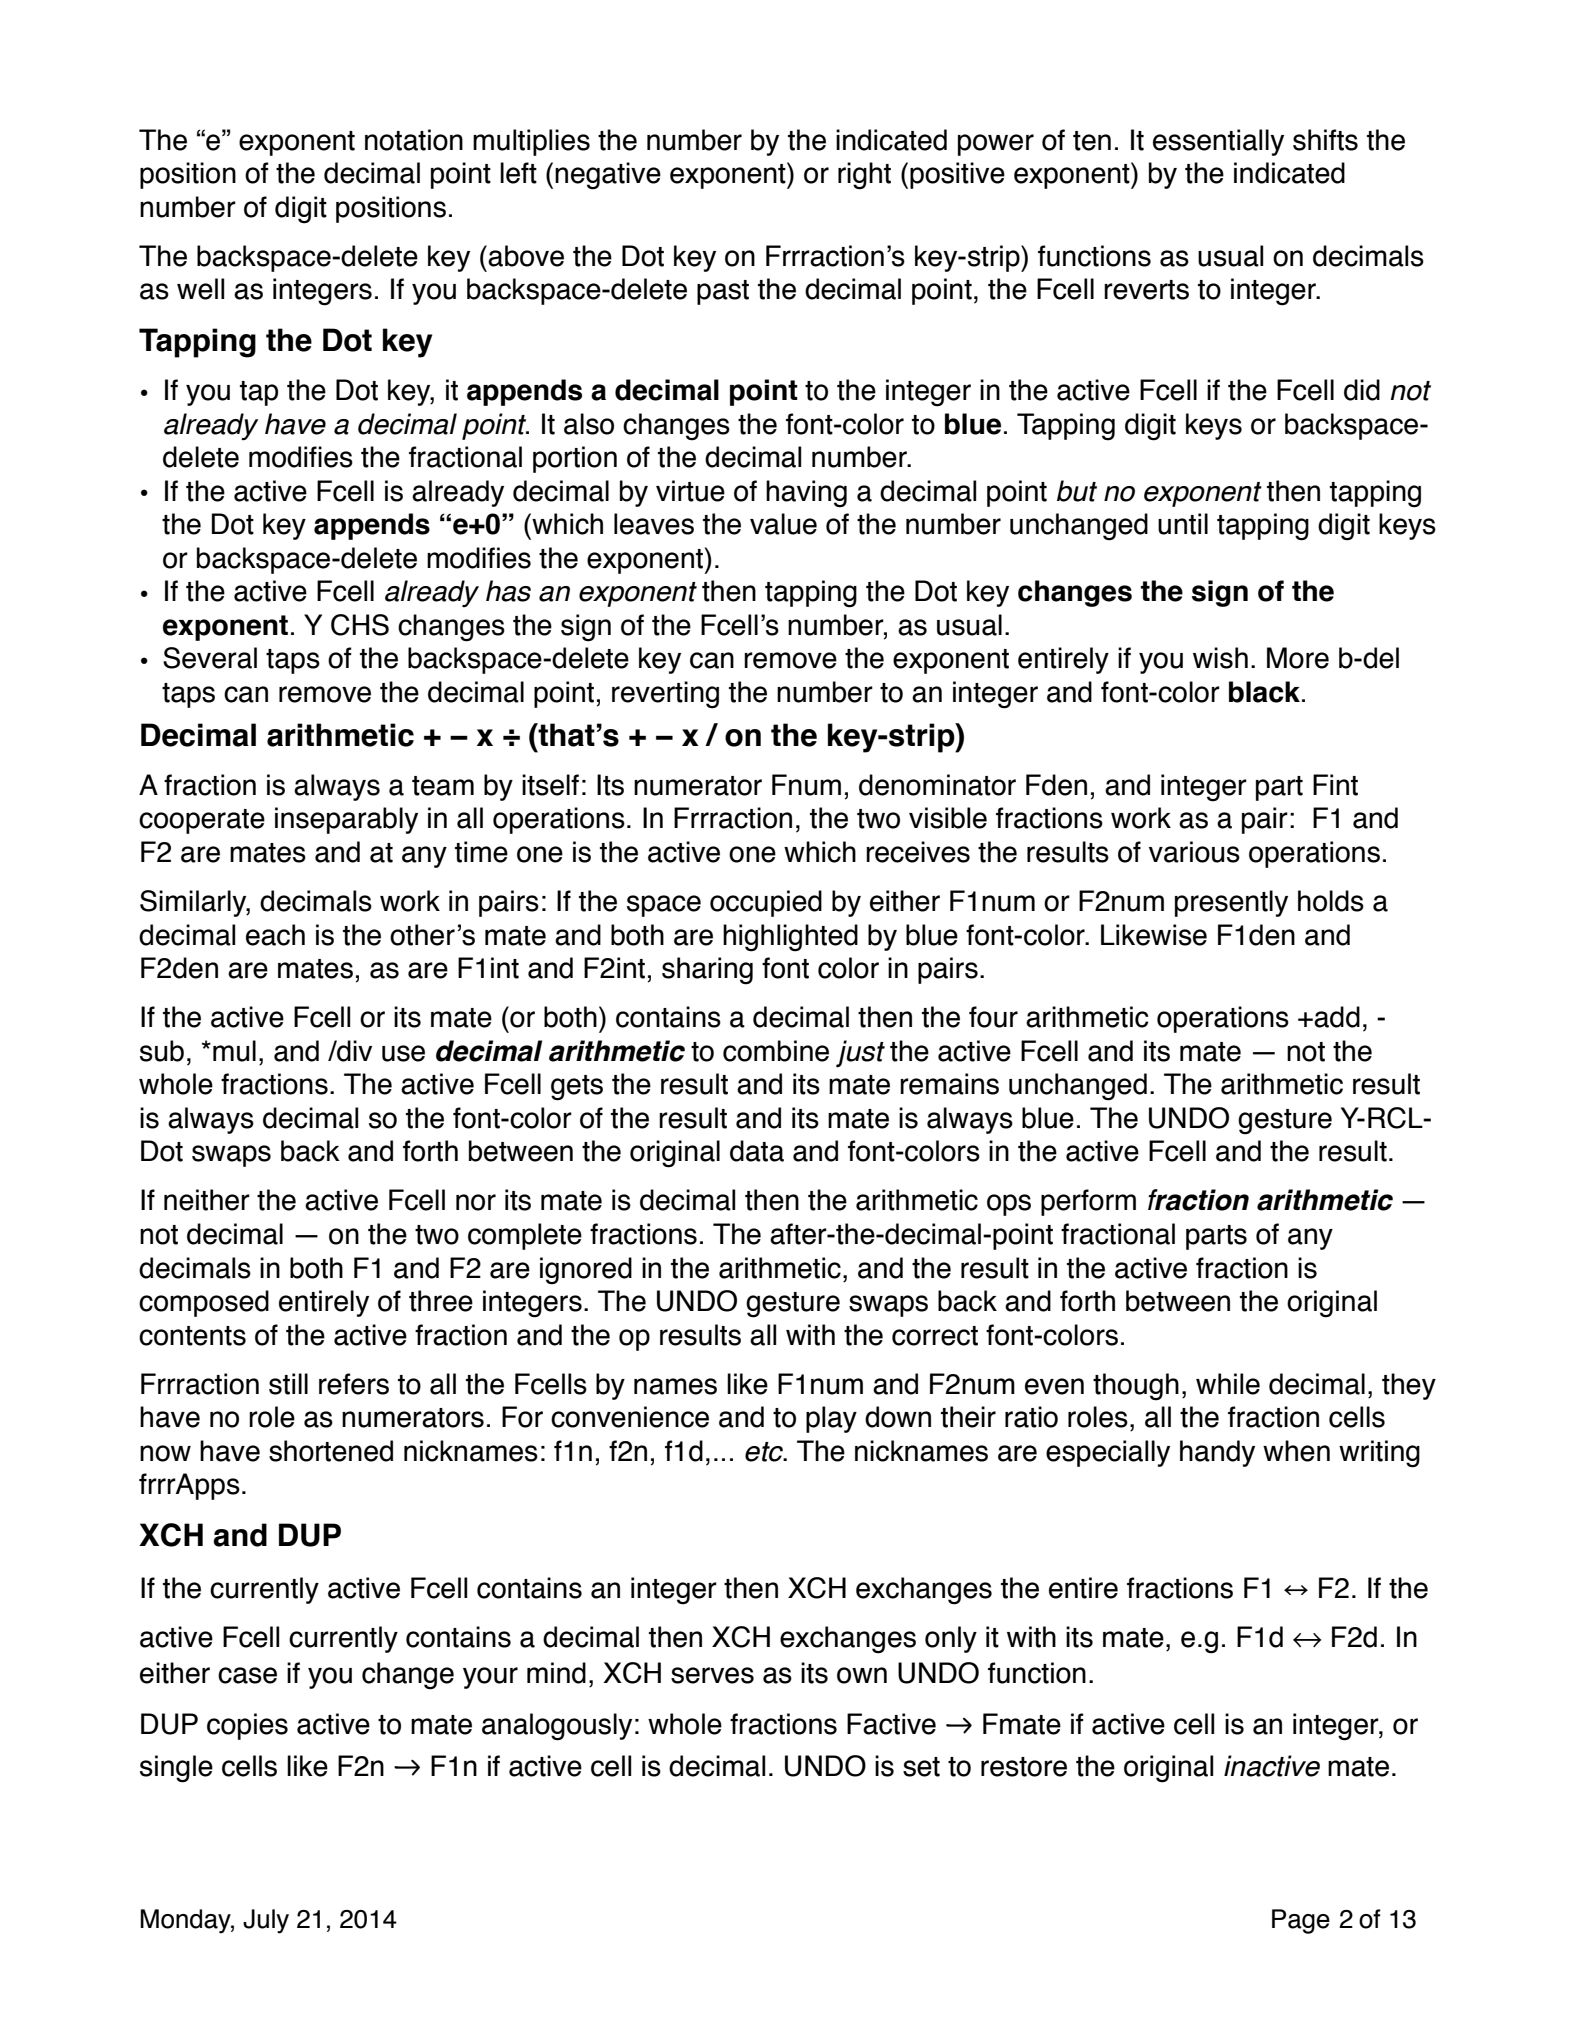 The image size is (1579, 2044). I want to click on July, so click(266, 1921).
